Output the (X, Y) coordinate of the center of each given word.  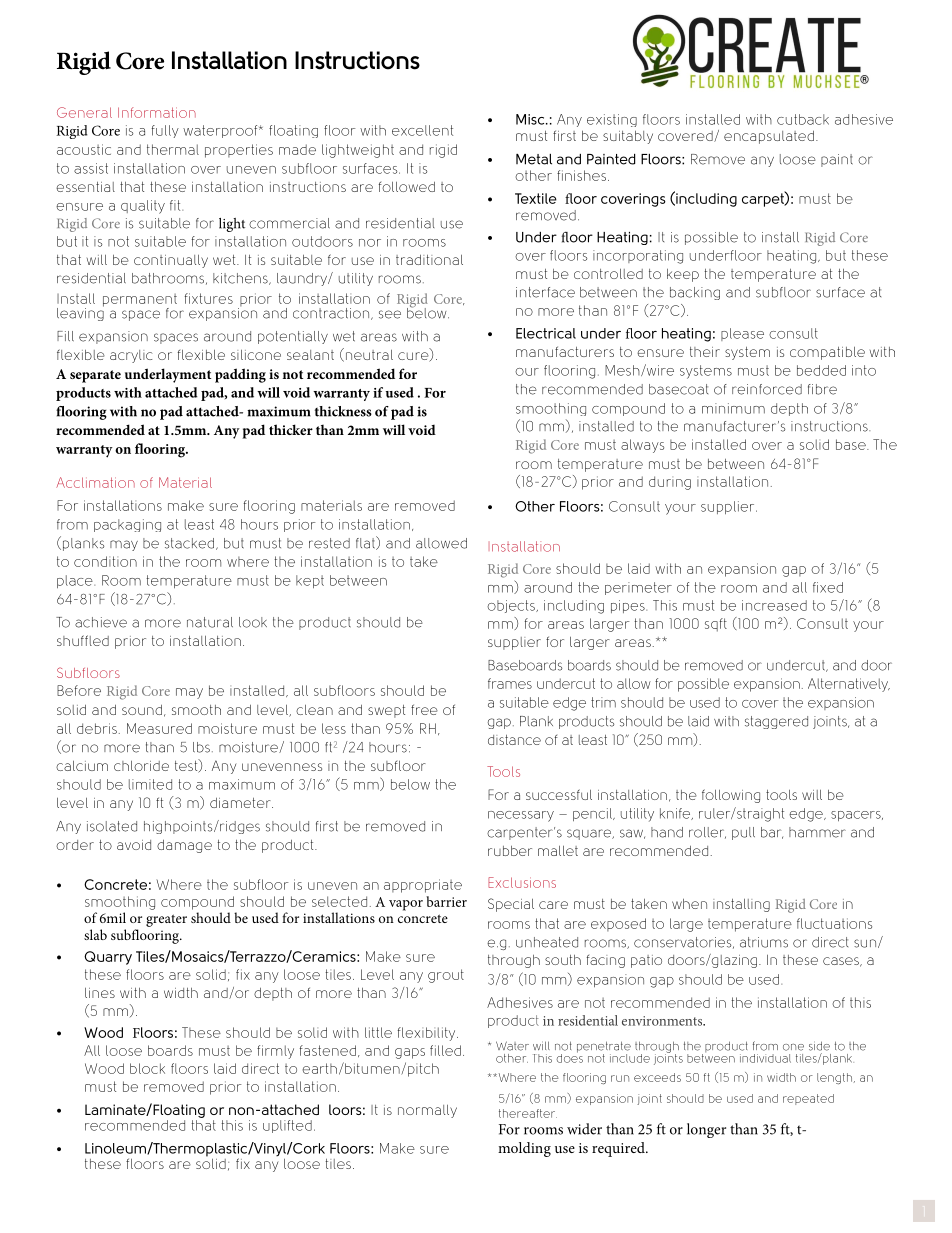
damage (184, 846)
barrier (446, 901)
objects (512, 606)
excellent (422, 130)
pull (743, 833)
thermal (173, 149)
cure (414, 357)
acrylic (131, 356)
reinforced (767, 389)
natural (210, 622)
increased (774, 605)
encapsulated (769, 137)
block (147, 1068)
